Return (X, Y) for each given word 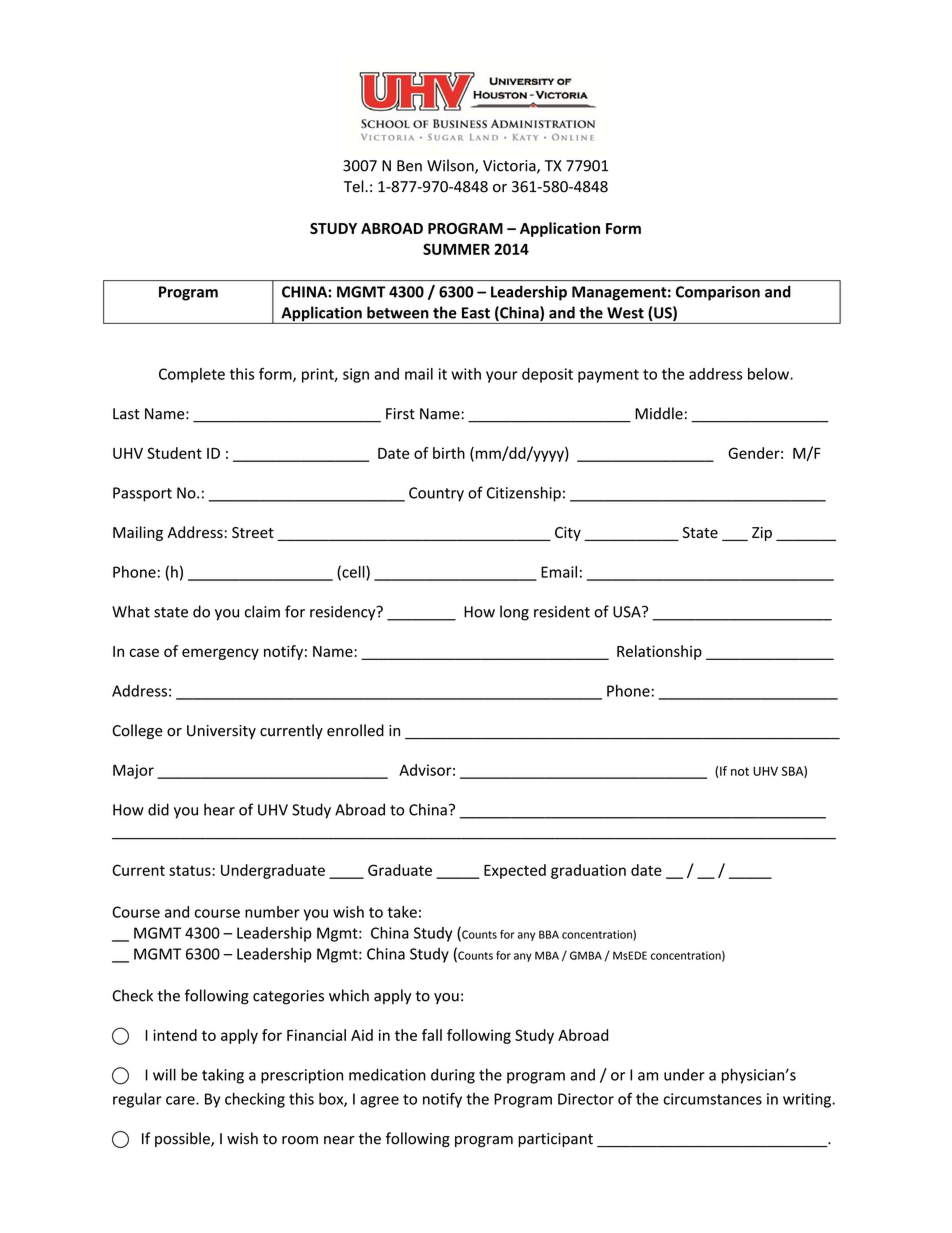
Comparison (718, 293)
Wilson (451, 166)
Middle (659, 413)
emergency (220, 654)
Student (174, 453)
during (453, 1076)
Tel (355, 186)
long (514, 613)
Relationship (659, 652)
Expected (515, 871)
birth (449, 453)
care (181, 1100)
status (191, 870)
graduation (588, 871)
